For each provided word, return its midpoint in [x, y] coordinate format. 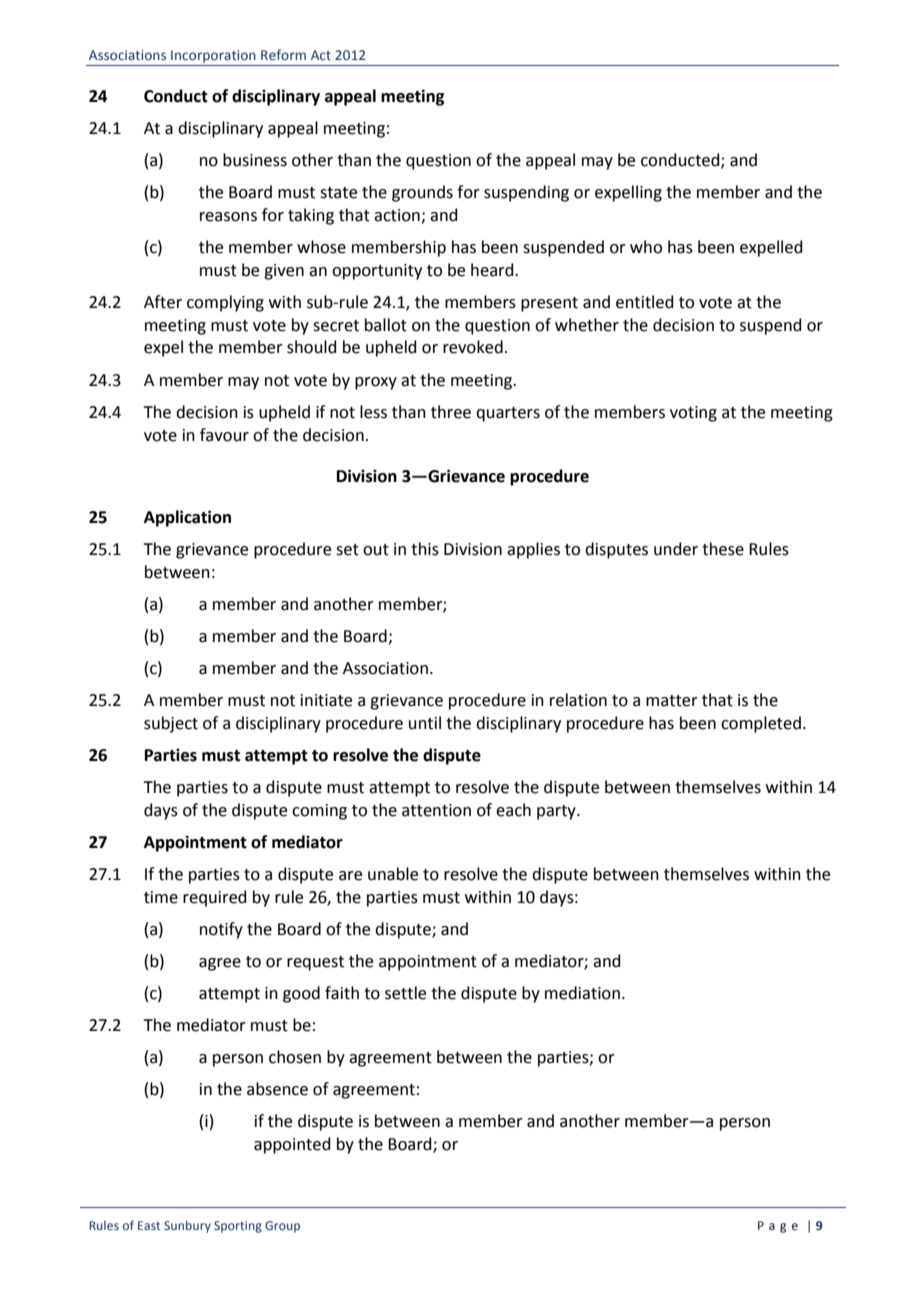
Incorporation [213, 56]
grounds [422, 193]
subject [171, 724]
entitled [645, 302]
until [425, 723]
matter [672, 701]
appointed [292, 1145]
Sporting [238, 1227]
